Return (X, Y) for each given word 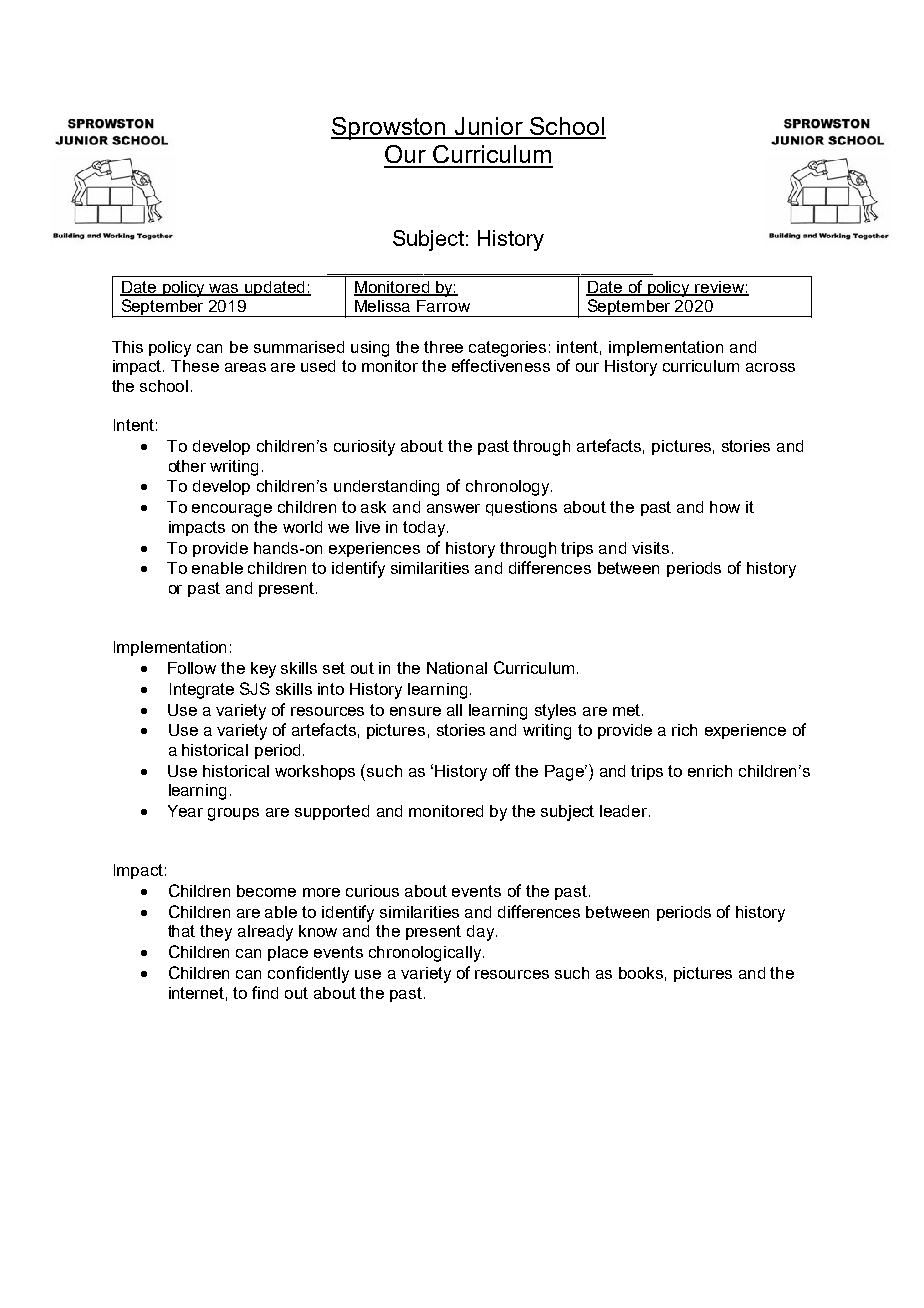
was (224, 290)
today (425, 529)
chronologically (426, 954)
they (216, 933)
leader (625, 811)
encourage (232, 510)
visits (652, 548)
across (770, 367)
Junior (489, 127)
